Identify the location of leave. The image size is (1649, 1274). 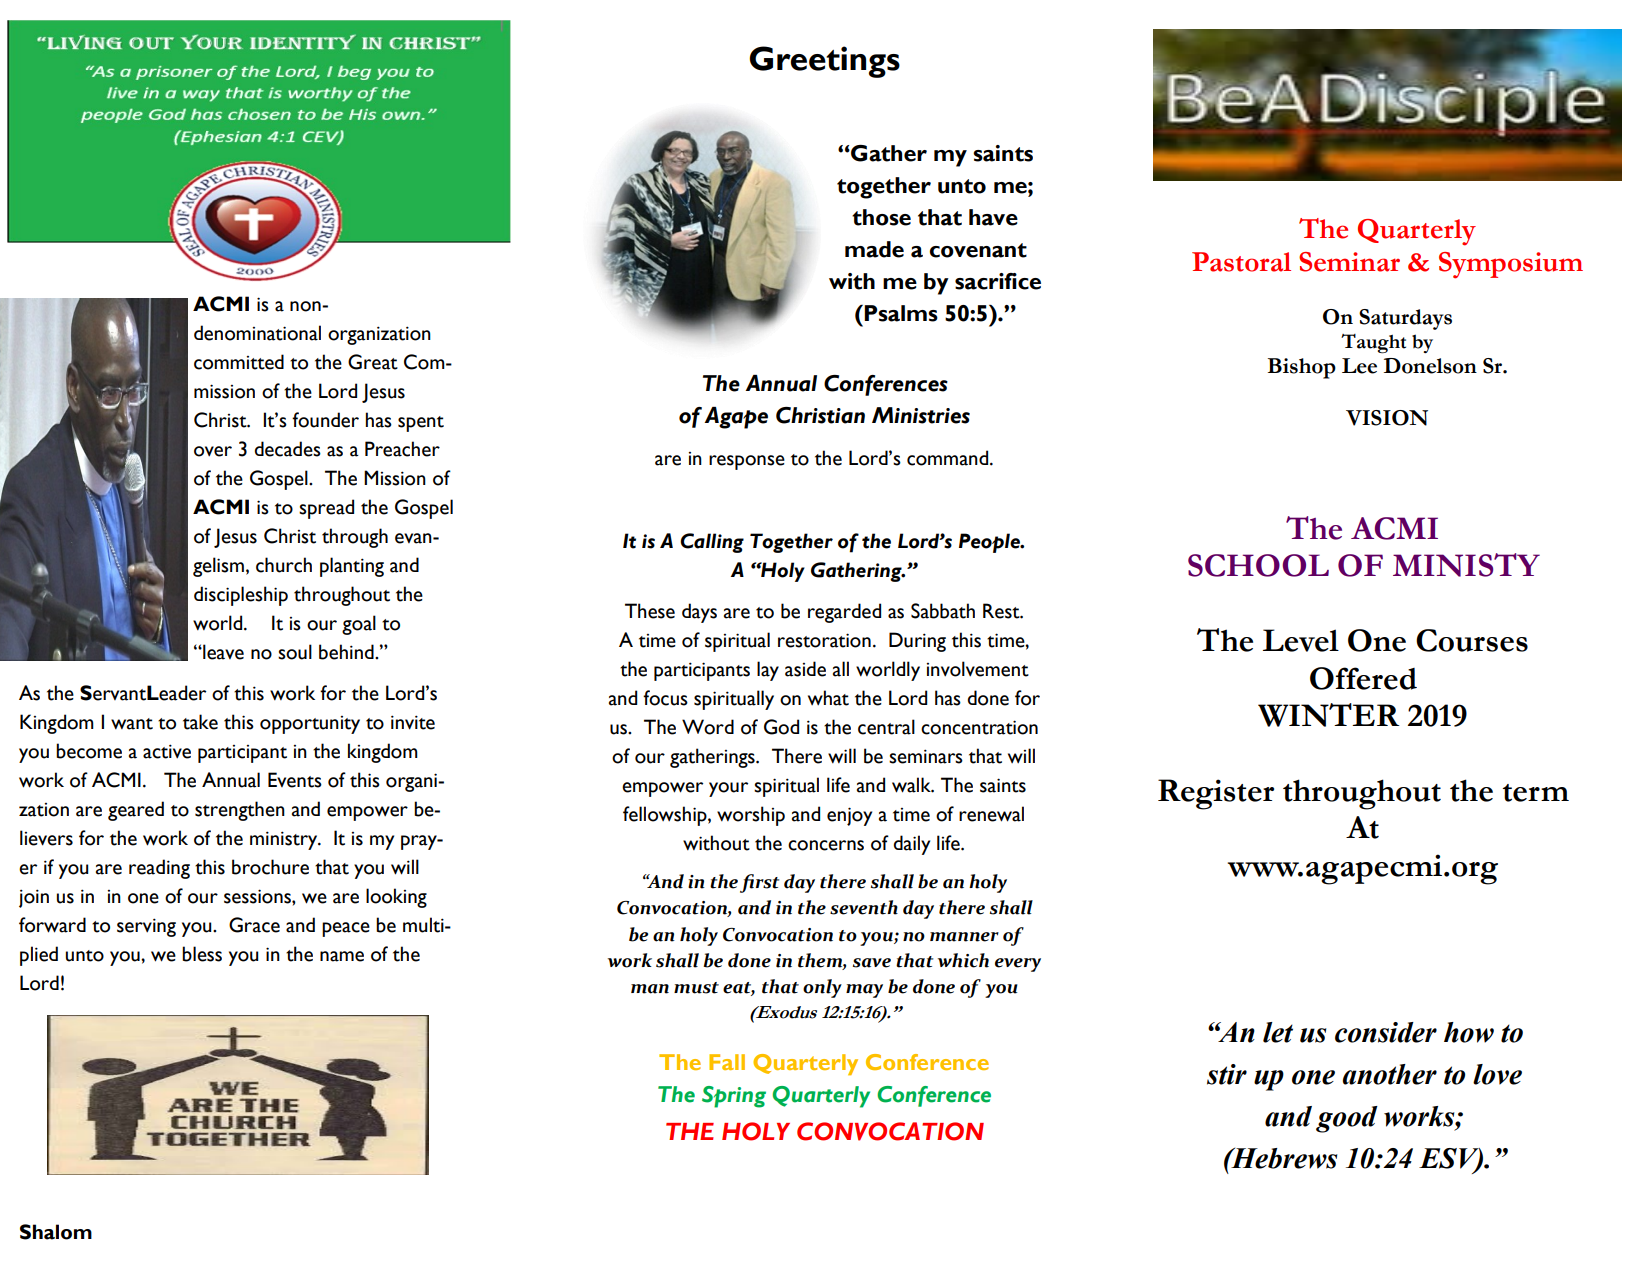
(222, 652).
